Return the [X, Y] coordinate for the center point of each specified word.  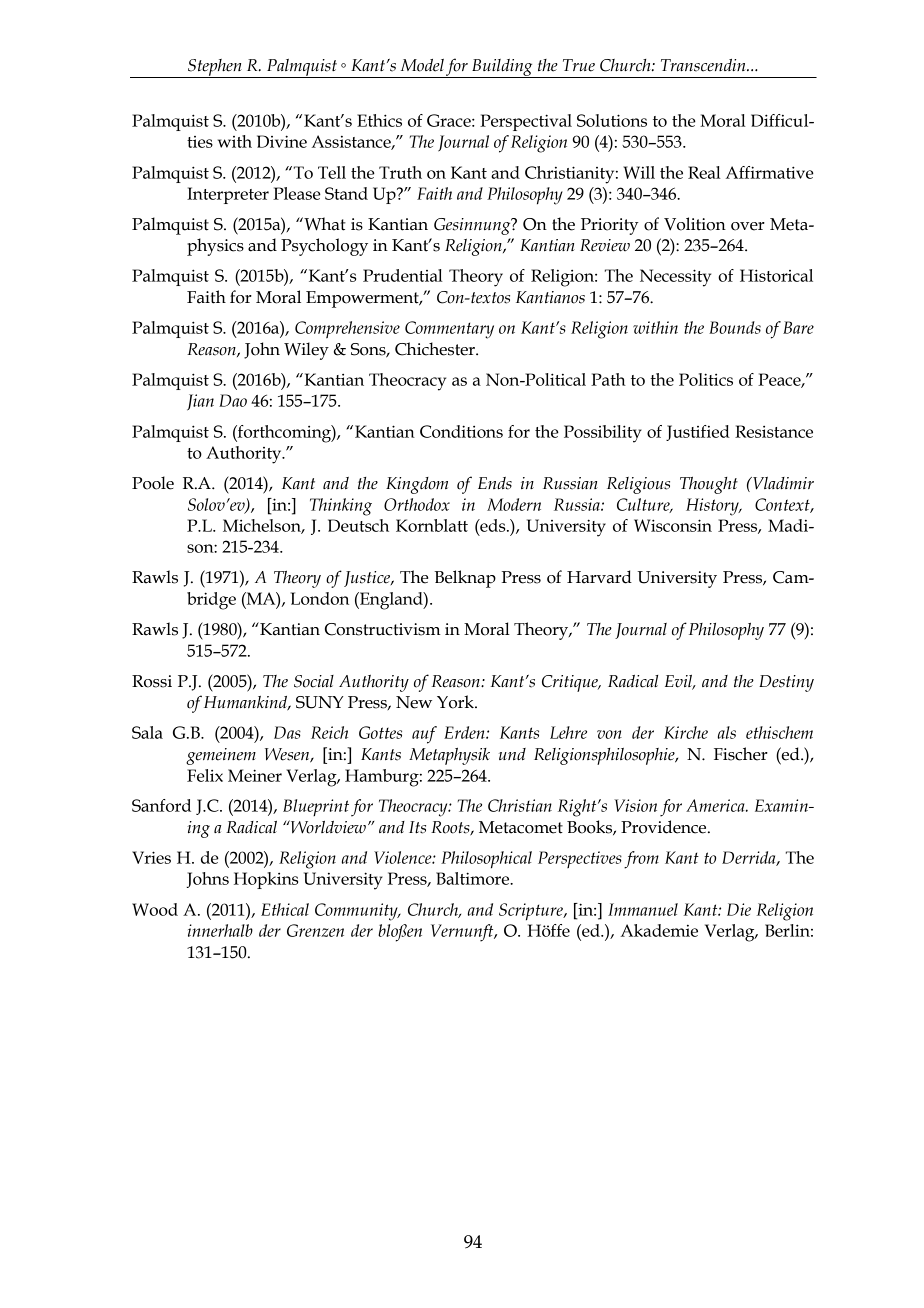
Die [739, 909]
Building [502, 68]
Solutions [612, 120]
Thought [709, 485]
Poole [153, 483]
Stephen [215, 68]
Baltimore [474, 878]
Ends [495, 483]
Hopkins [266, 880]
